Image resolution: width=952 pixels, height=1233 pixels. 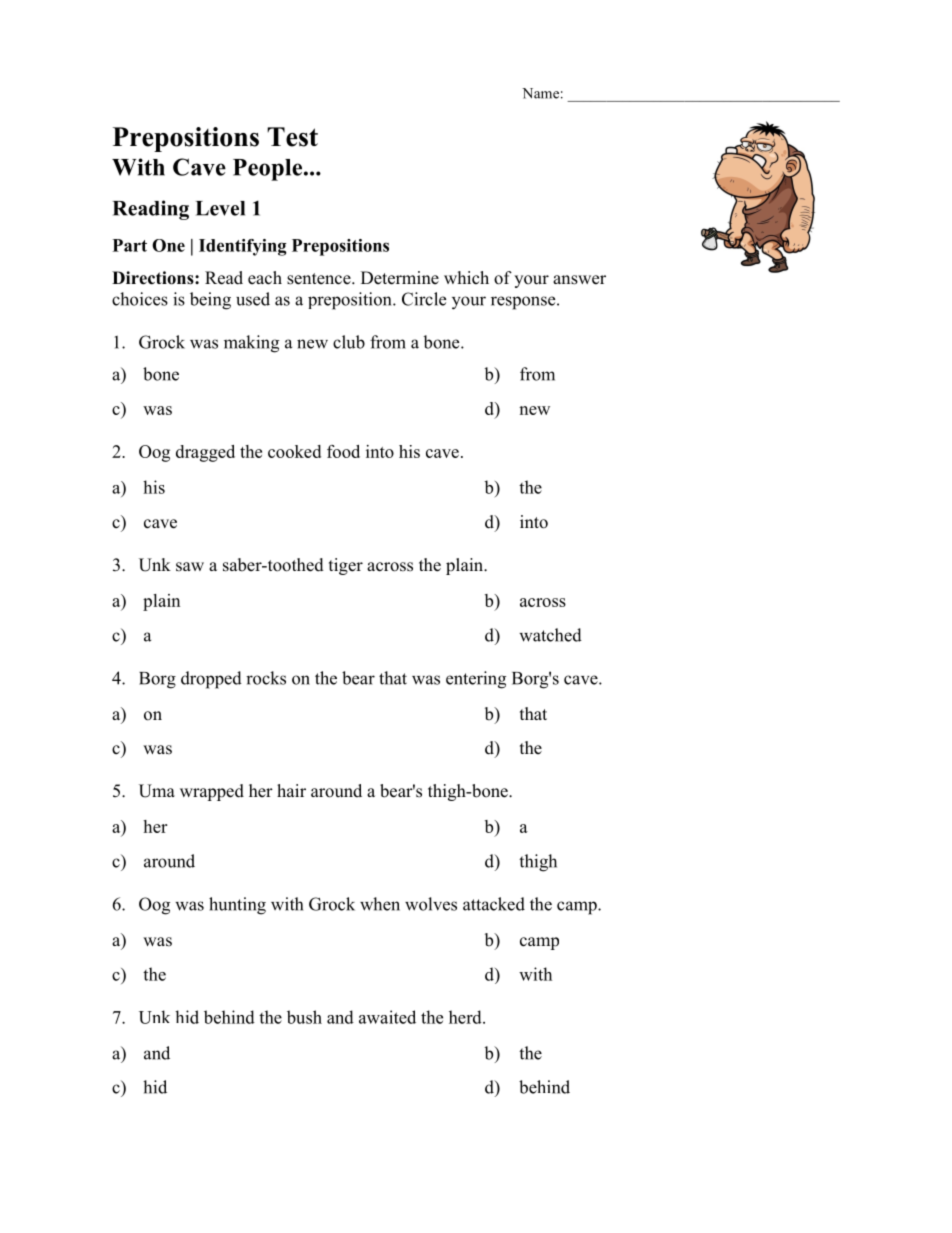 What do you see at coordinates (466, 278) in the page?
I see `which` at bounding box center [466, 278].
